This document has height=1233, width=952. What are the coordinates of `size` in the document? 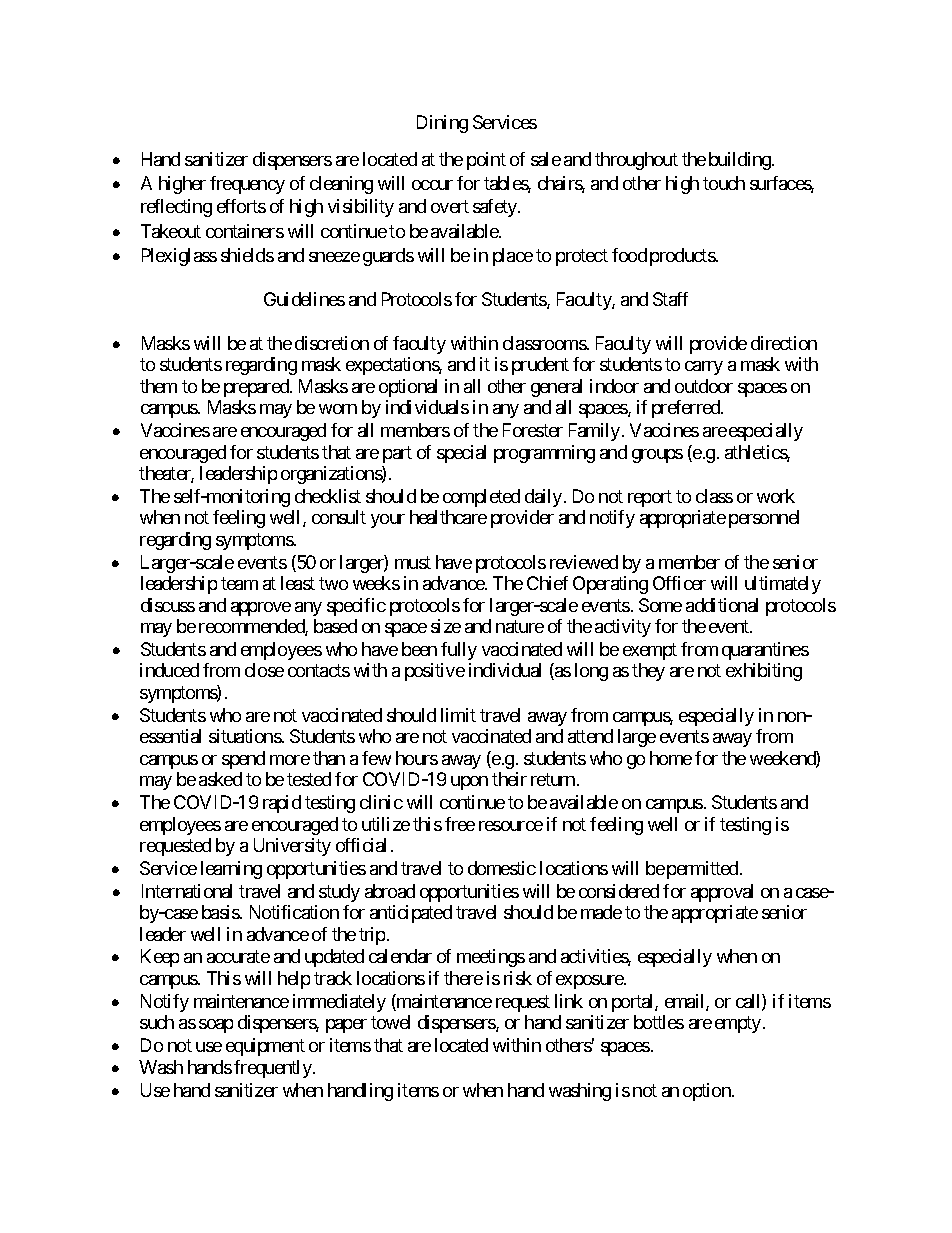 It's located at (446, 626).
